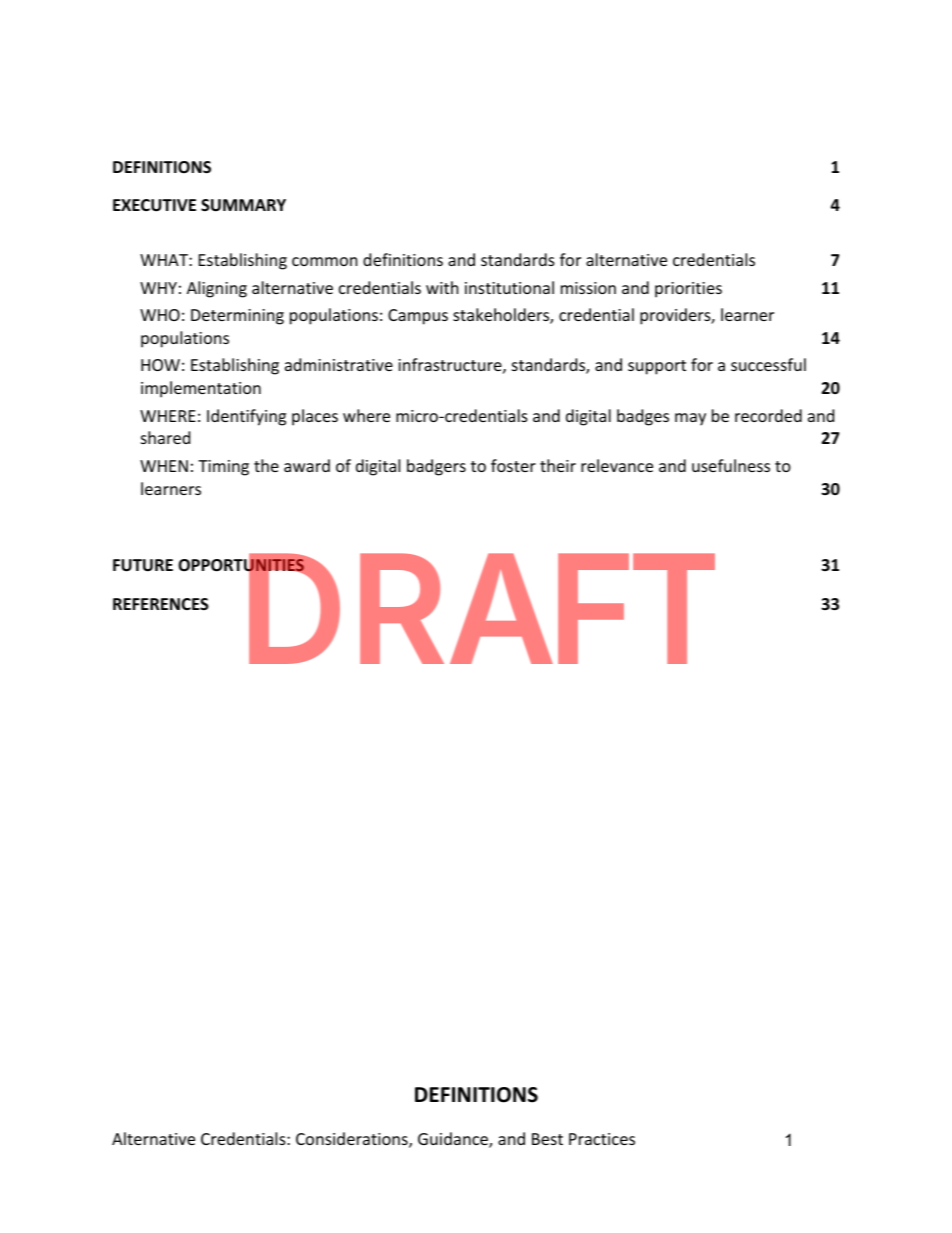 This screenshot has width=952, height=1233. What do you see at coordinates (353, 1140) in the screenshot?
I see `Considerations` at bounding box center [353, 1140].
